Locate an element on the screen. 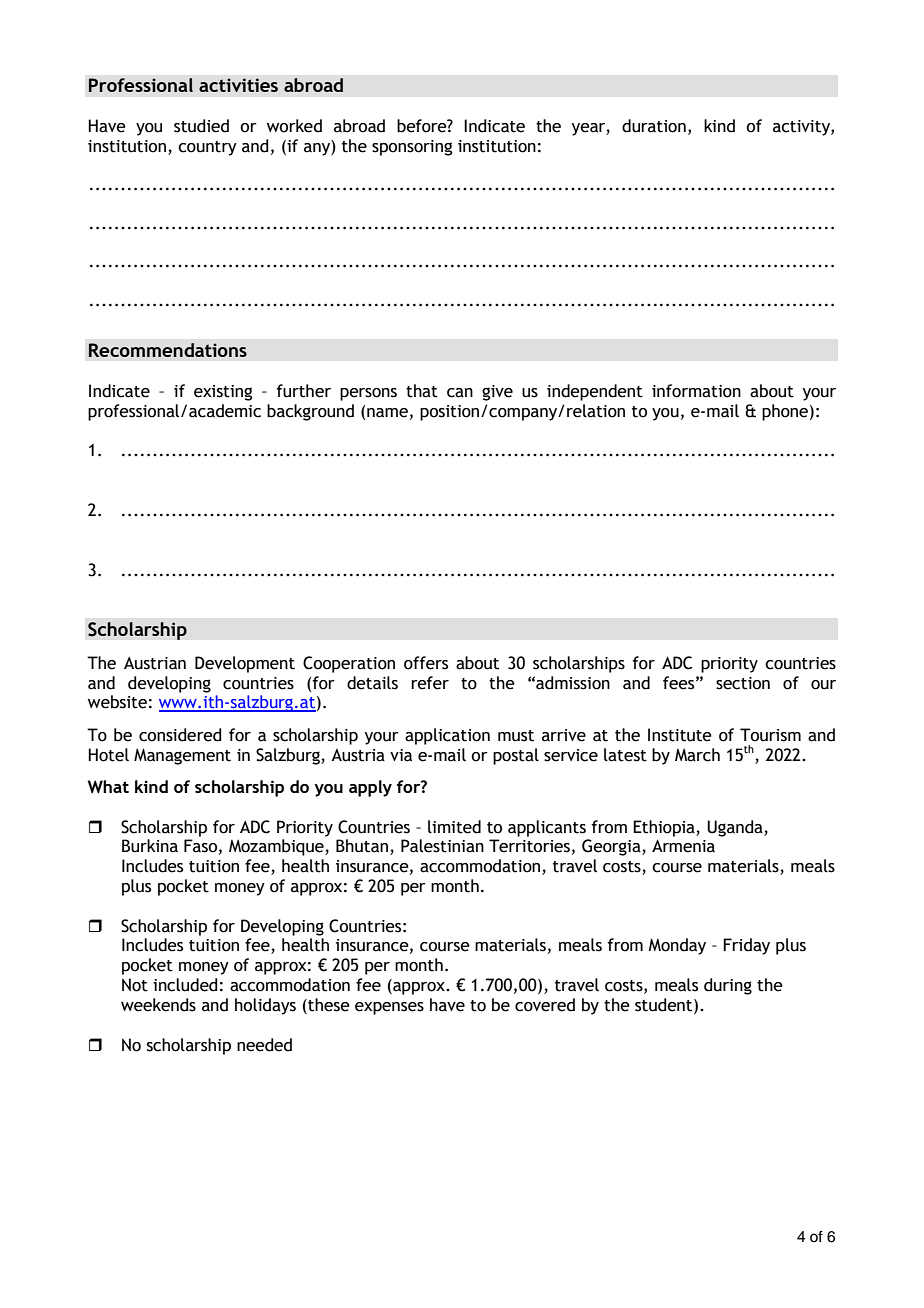 This screenshot has width=924, height=1308. duration is located at coordinates (654, 126).
